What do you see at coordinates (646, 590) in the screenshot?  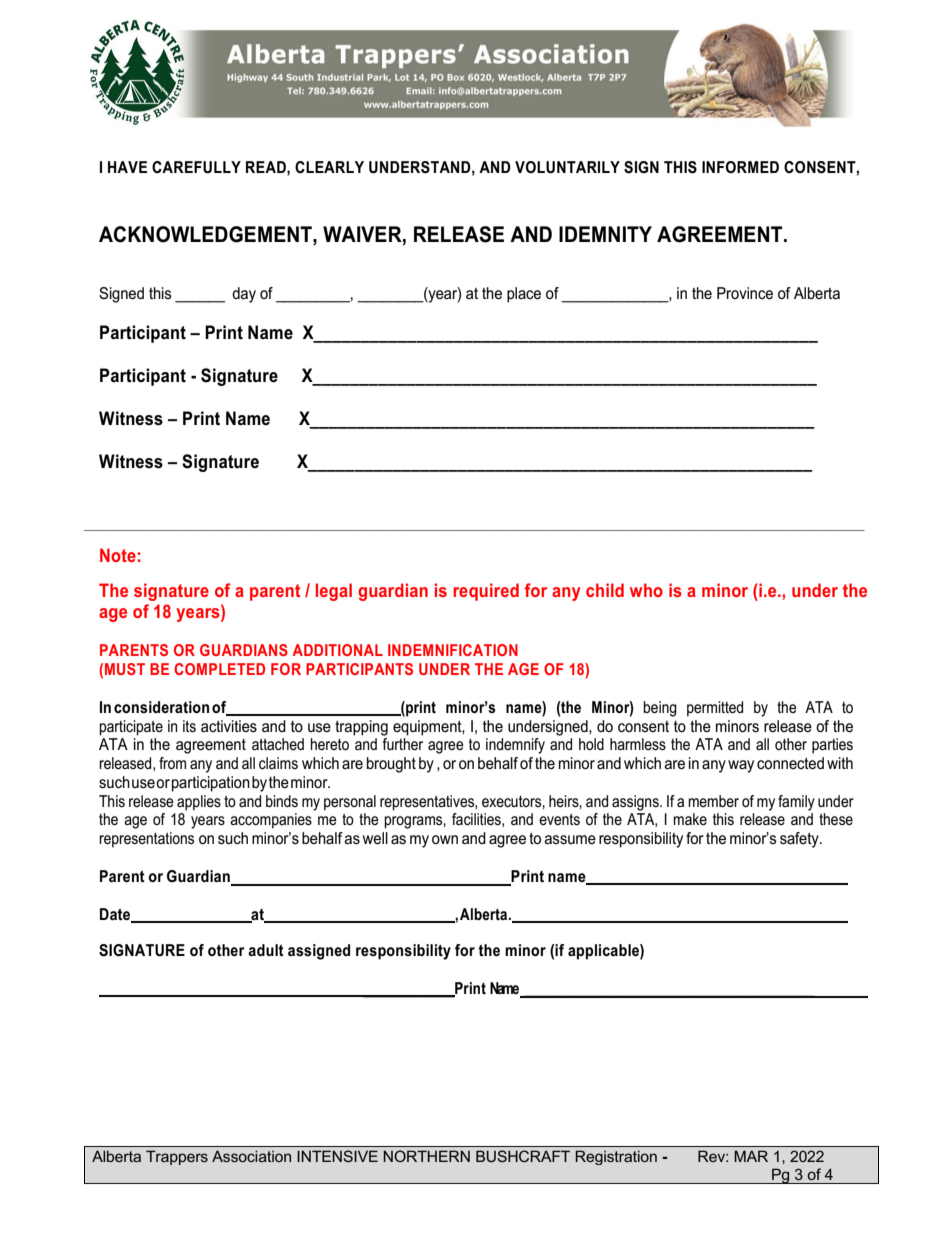 I see `who` at bounding box center [646, 590].
